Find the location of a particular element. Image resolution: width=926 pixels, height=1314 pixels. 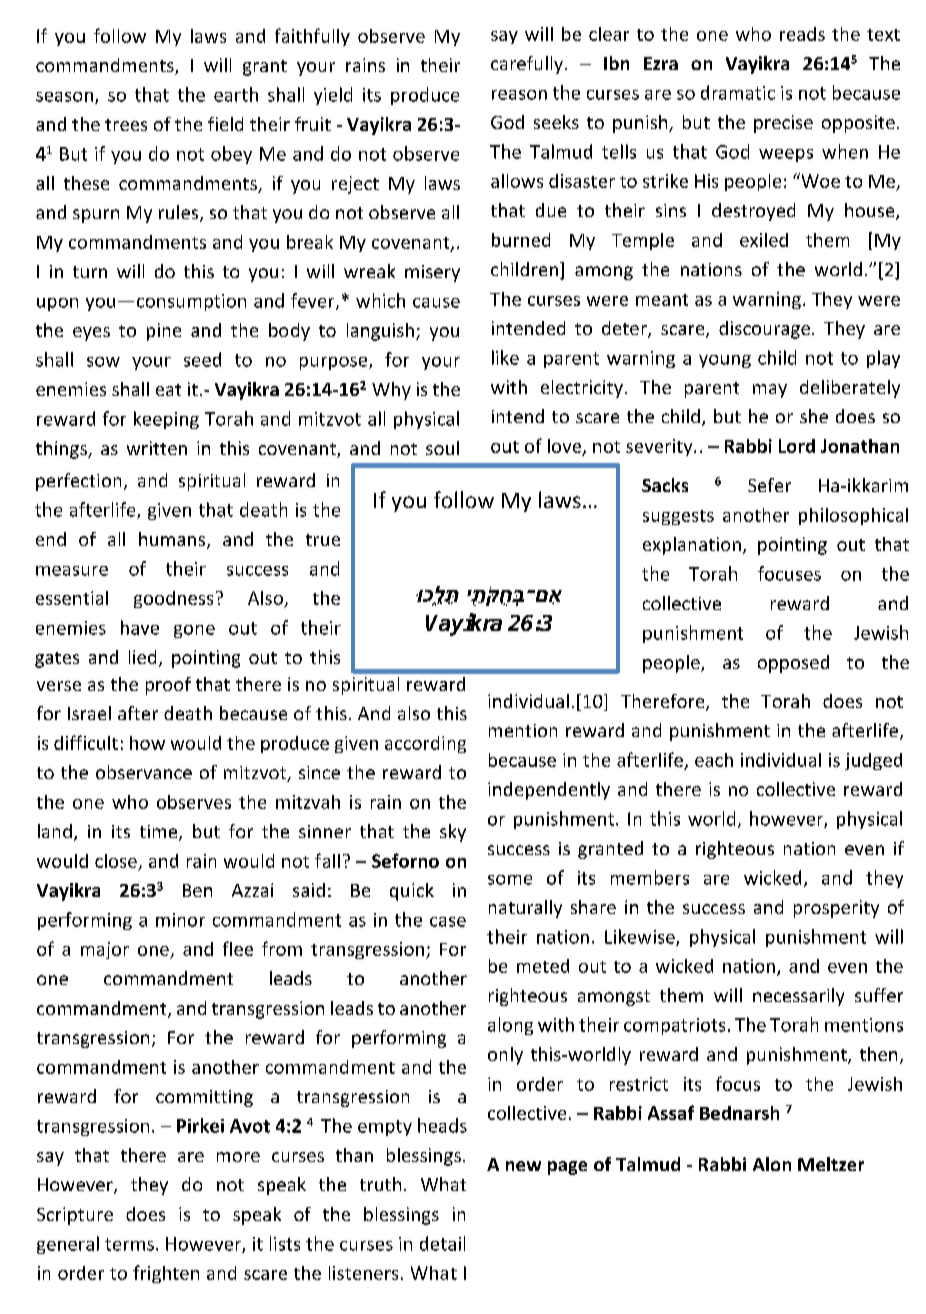

only is located at coordinates (505, 1056).
